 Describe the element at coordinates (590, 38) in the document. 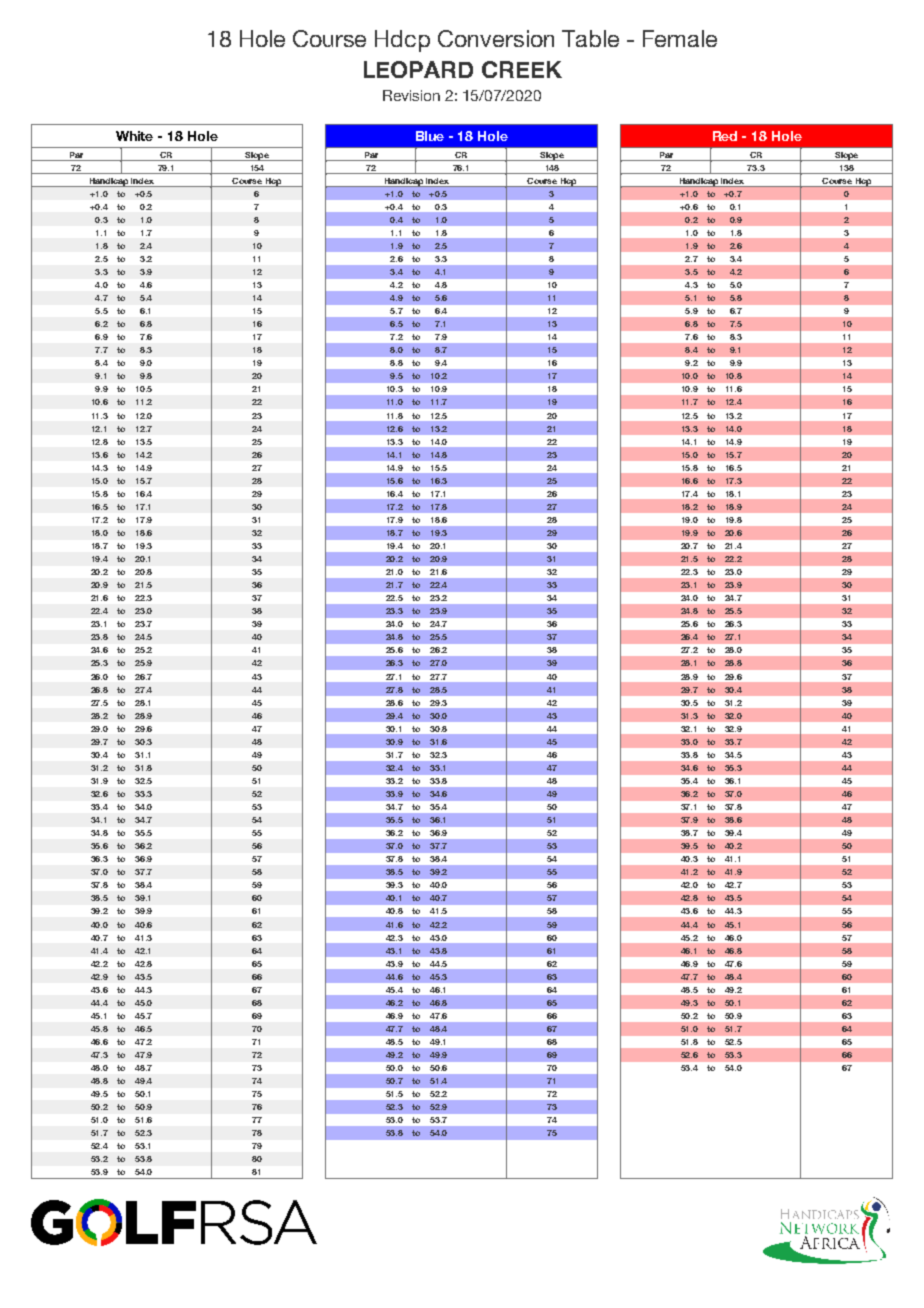

I see `Table` at that location.
